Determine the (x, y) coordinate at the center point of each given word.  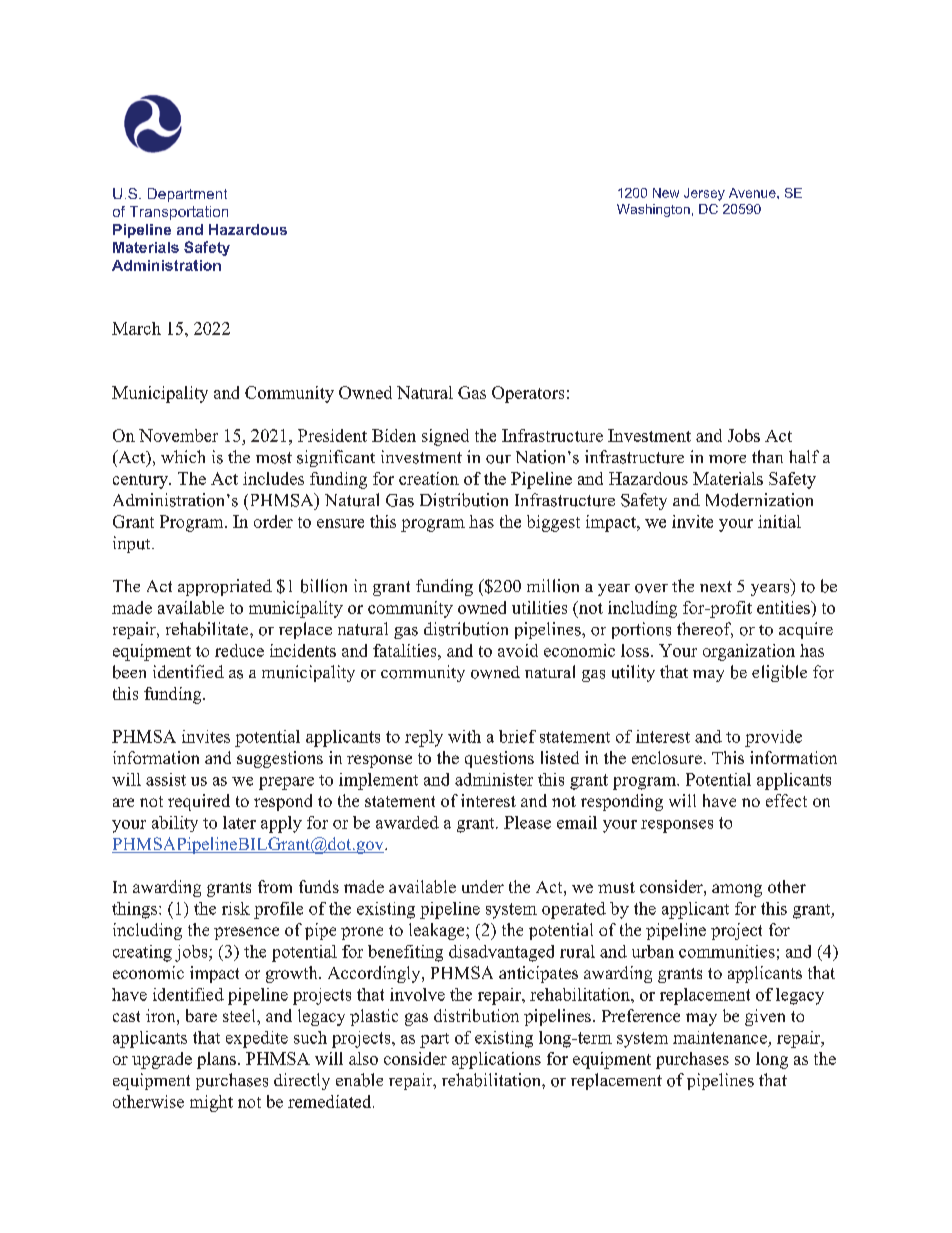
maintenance (720, 1037)
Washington (653, 210)
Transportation (179, 213)
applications (496, 1060)
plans (216, 1060)
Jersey (704, 194)
